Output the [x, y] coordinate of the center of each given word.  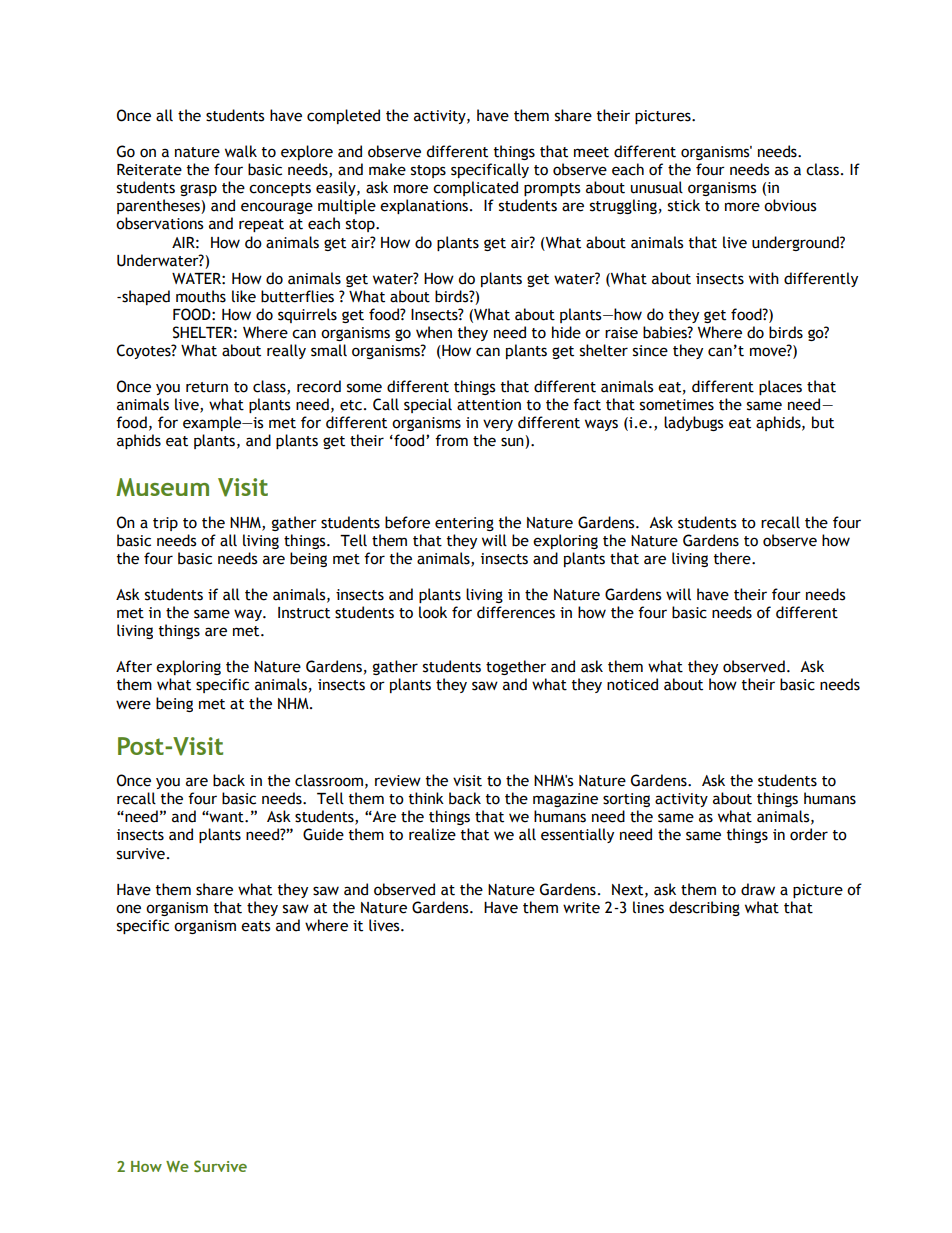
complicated [475, 188]
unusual [657, 187]
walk [241, 151]
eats [255, 926]
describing [704, 908]
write [581, 908]
